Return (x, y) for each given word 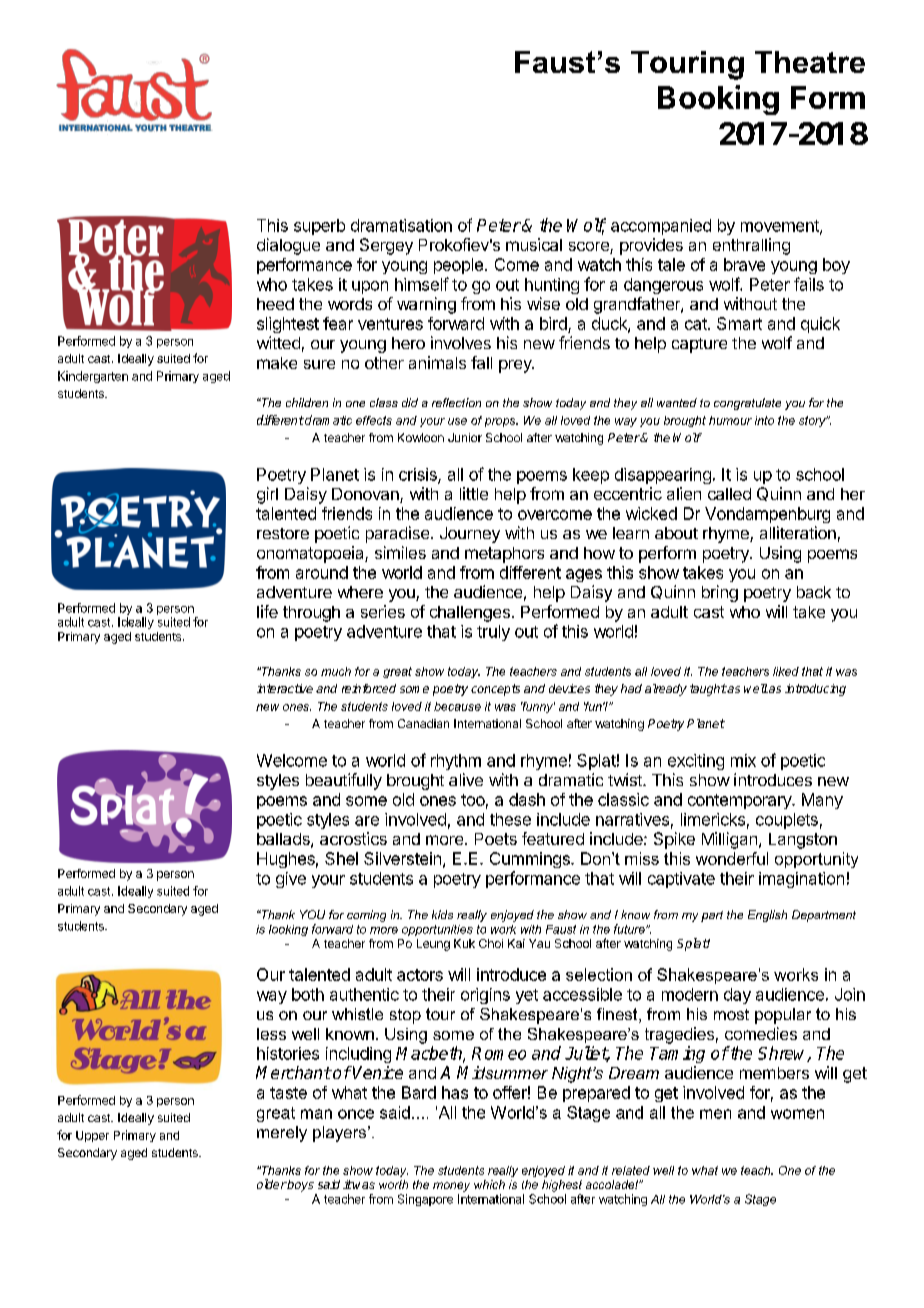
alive (466, 779)
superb (319, 227)
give (291, 880)
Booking (718, 100)
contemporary (740, 801)
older (272, 1184)
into (764, 420)
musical (534, 244)
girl (267, 495)
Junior (465, 437)
